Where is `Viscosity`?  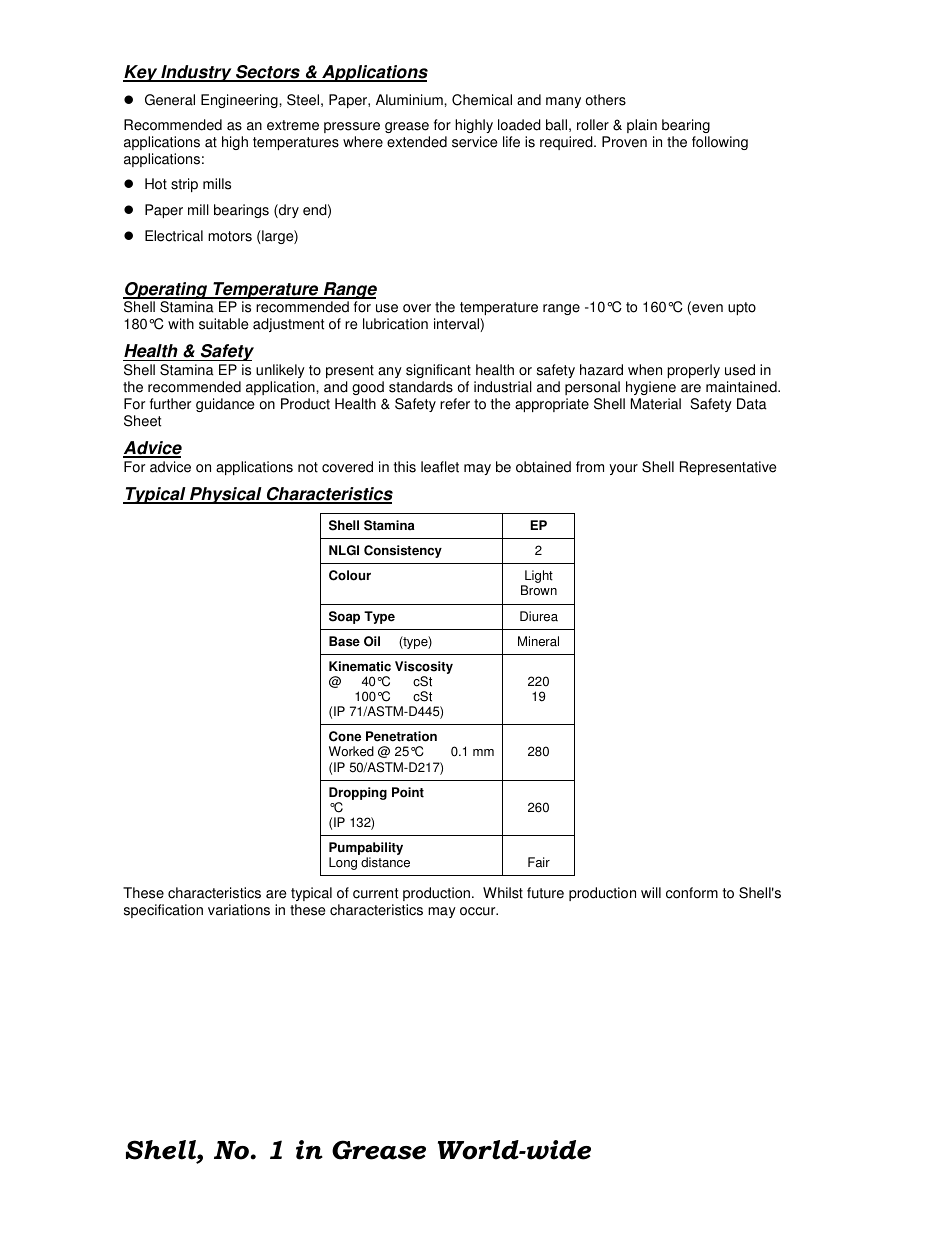
Viscosity is located at coordinates (424, 669).
